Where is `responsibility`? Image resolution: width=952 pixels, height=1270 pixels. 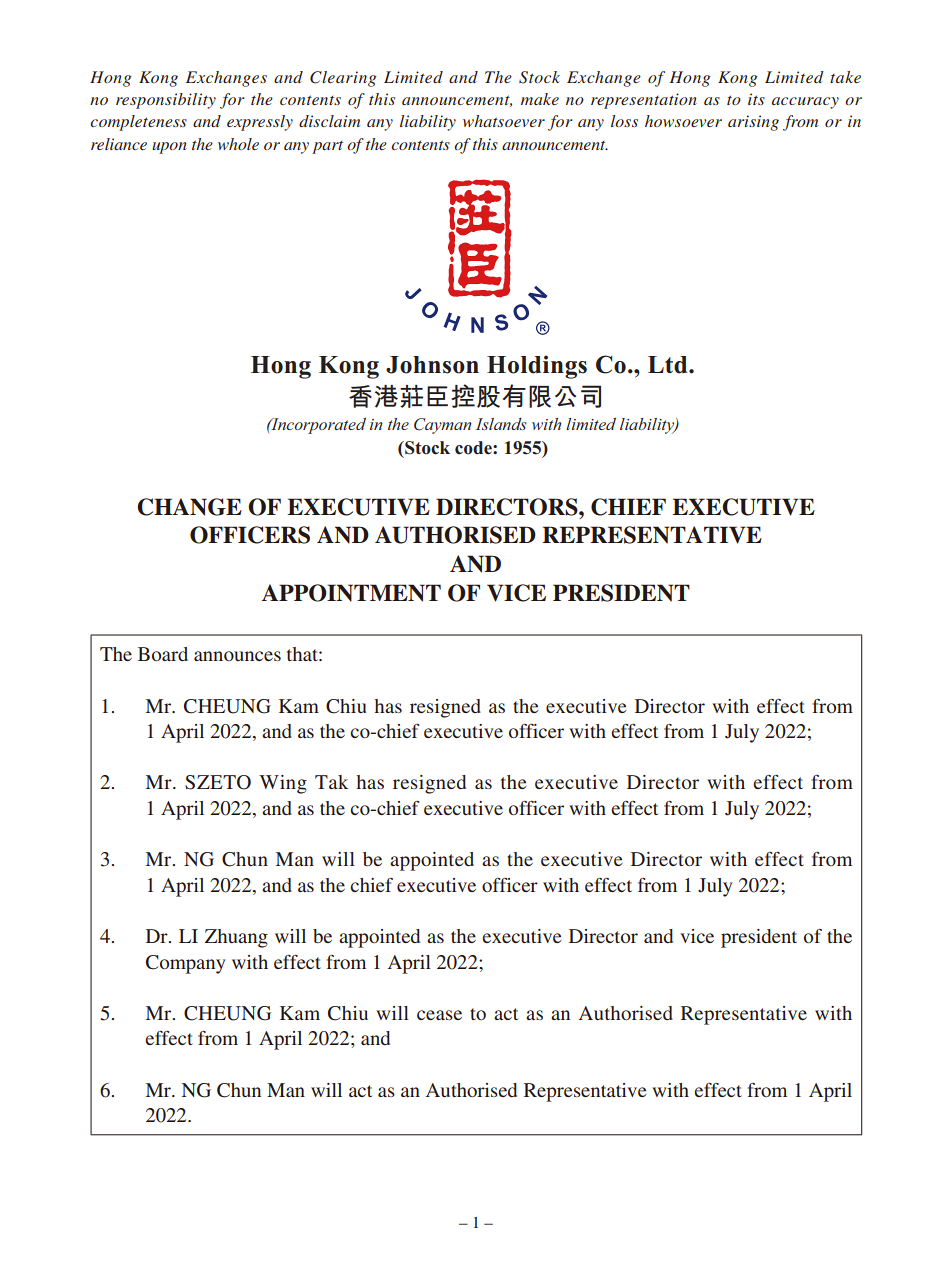 responsibility is located at coordinates (166, 101).
